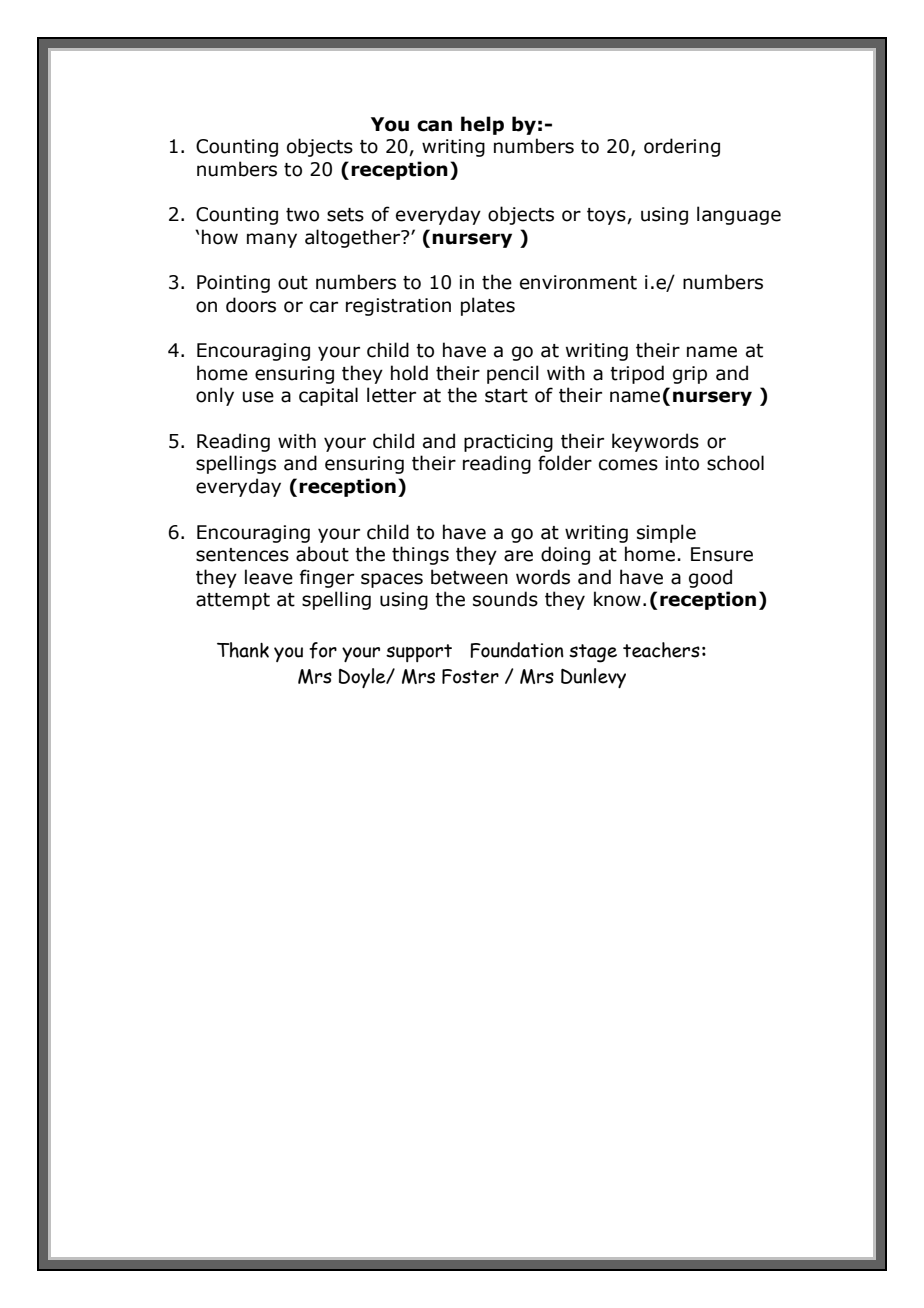  What do you see at coordinates (302, 215) in the image?
I see `two` at bounding box center [302, 215].
